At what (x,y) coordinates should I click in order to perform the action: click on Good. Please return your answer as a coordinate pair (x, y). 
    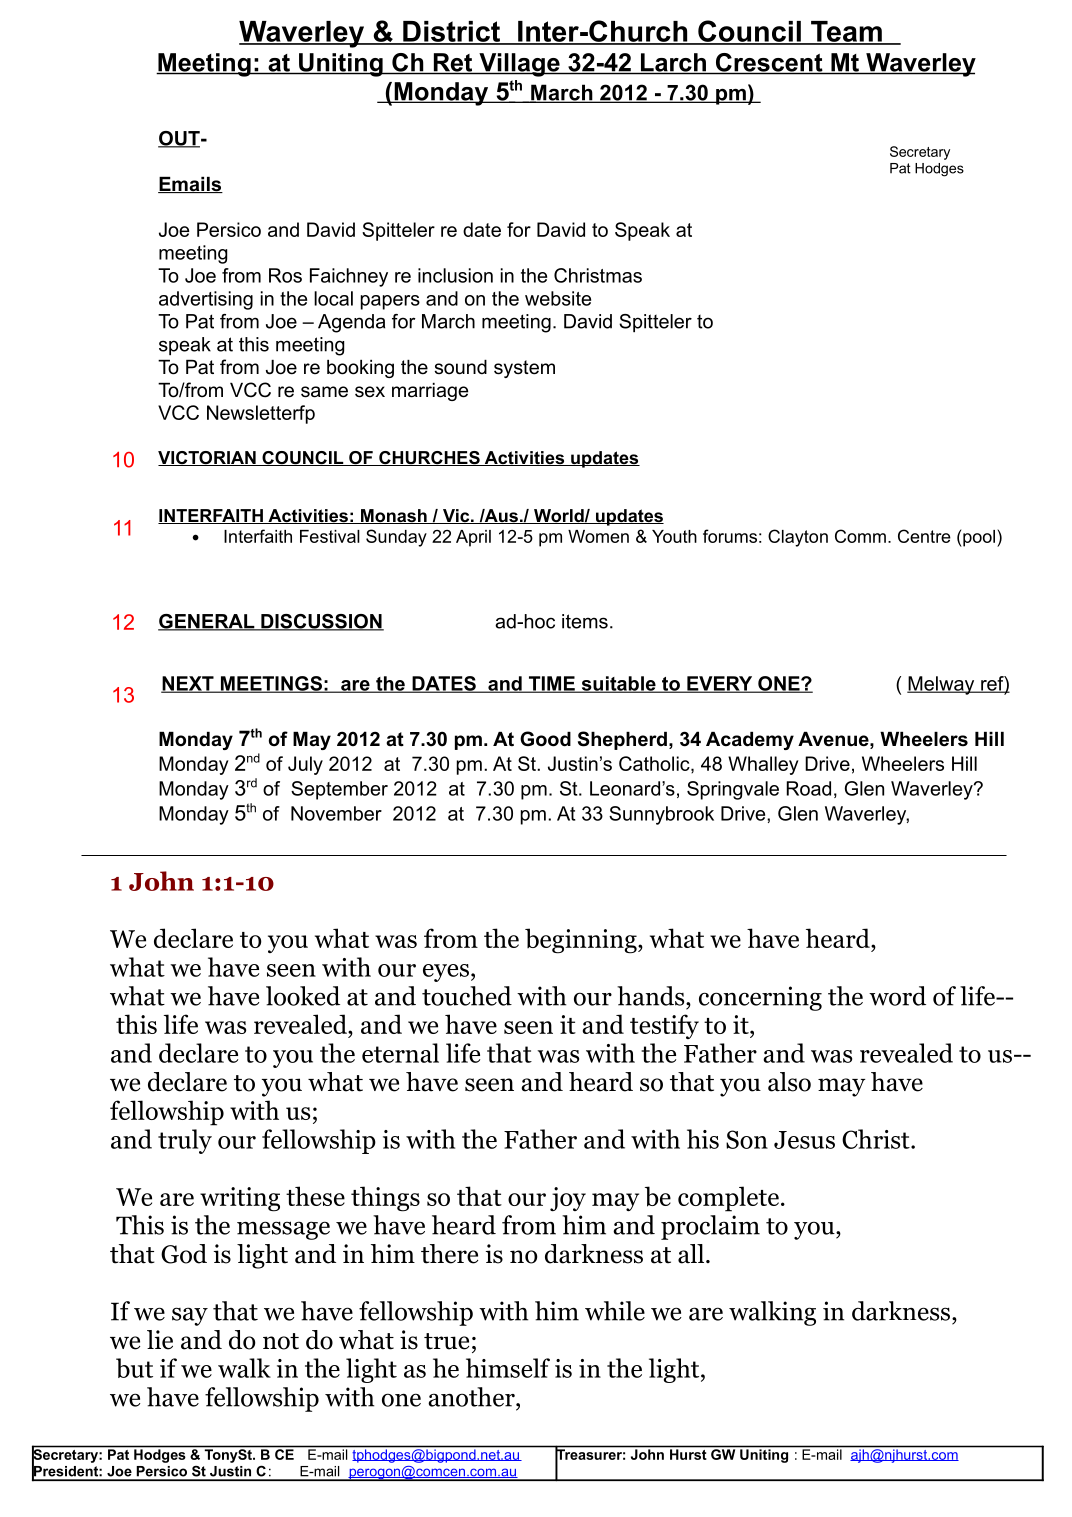
    Looking at the image, I should click on (545, 739).
